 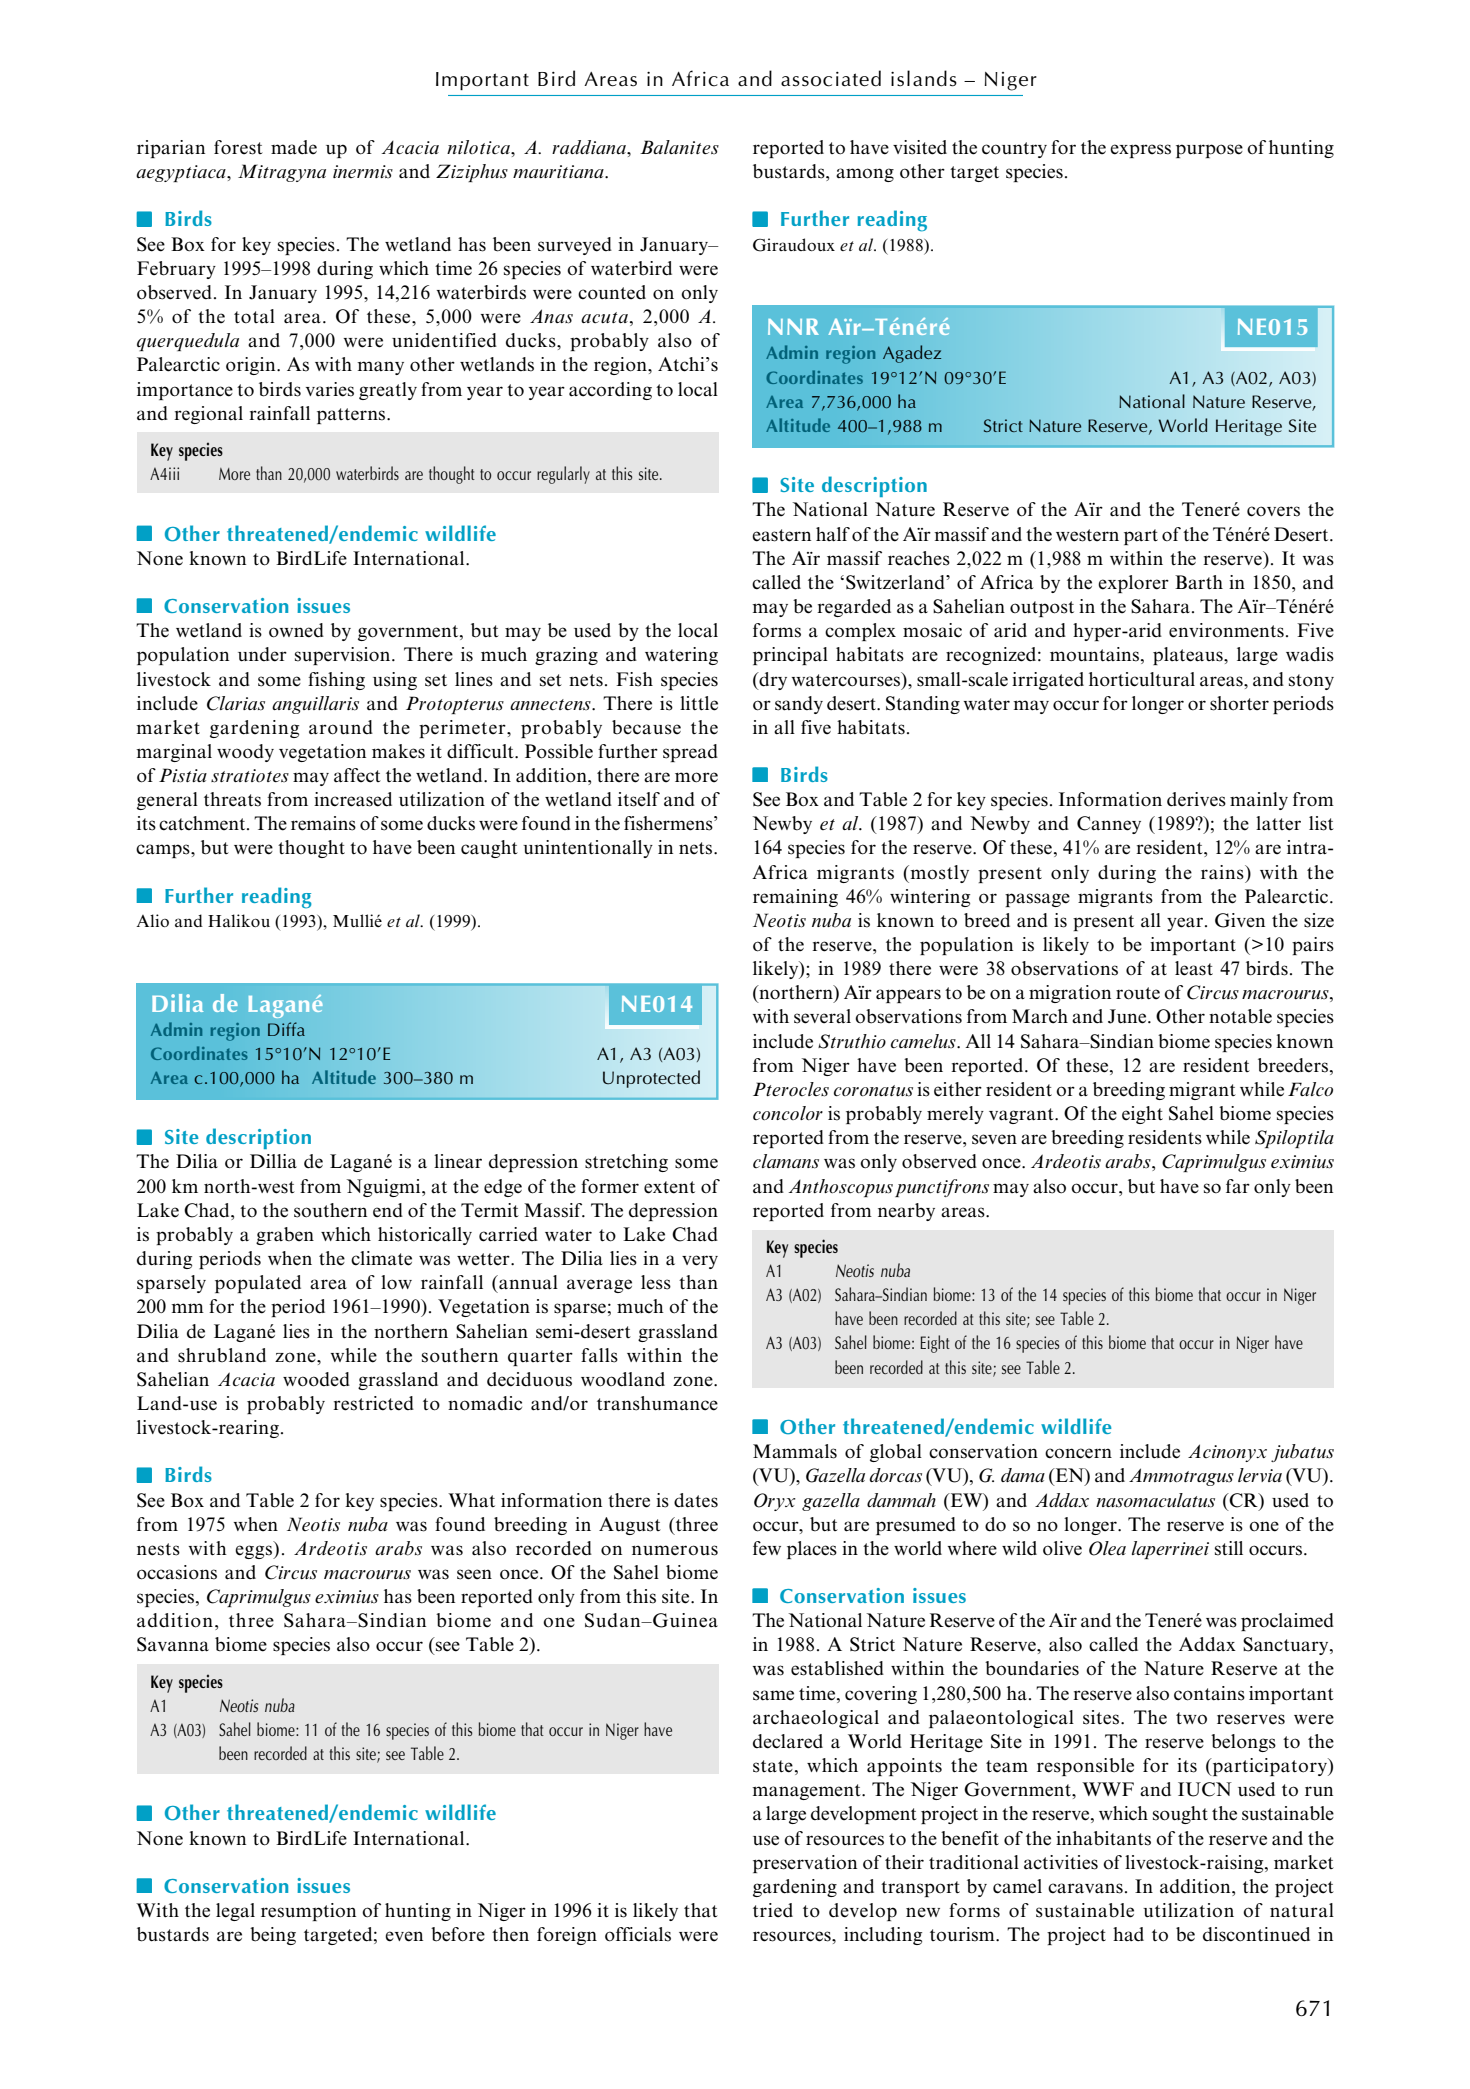 I want to click on purpose, so click(x=1209, y=151).
